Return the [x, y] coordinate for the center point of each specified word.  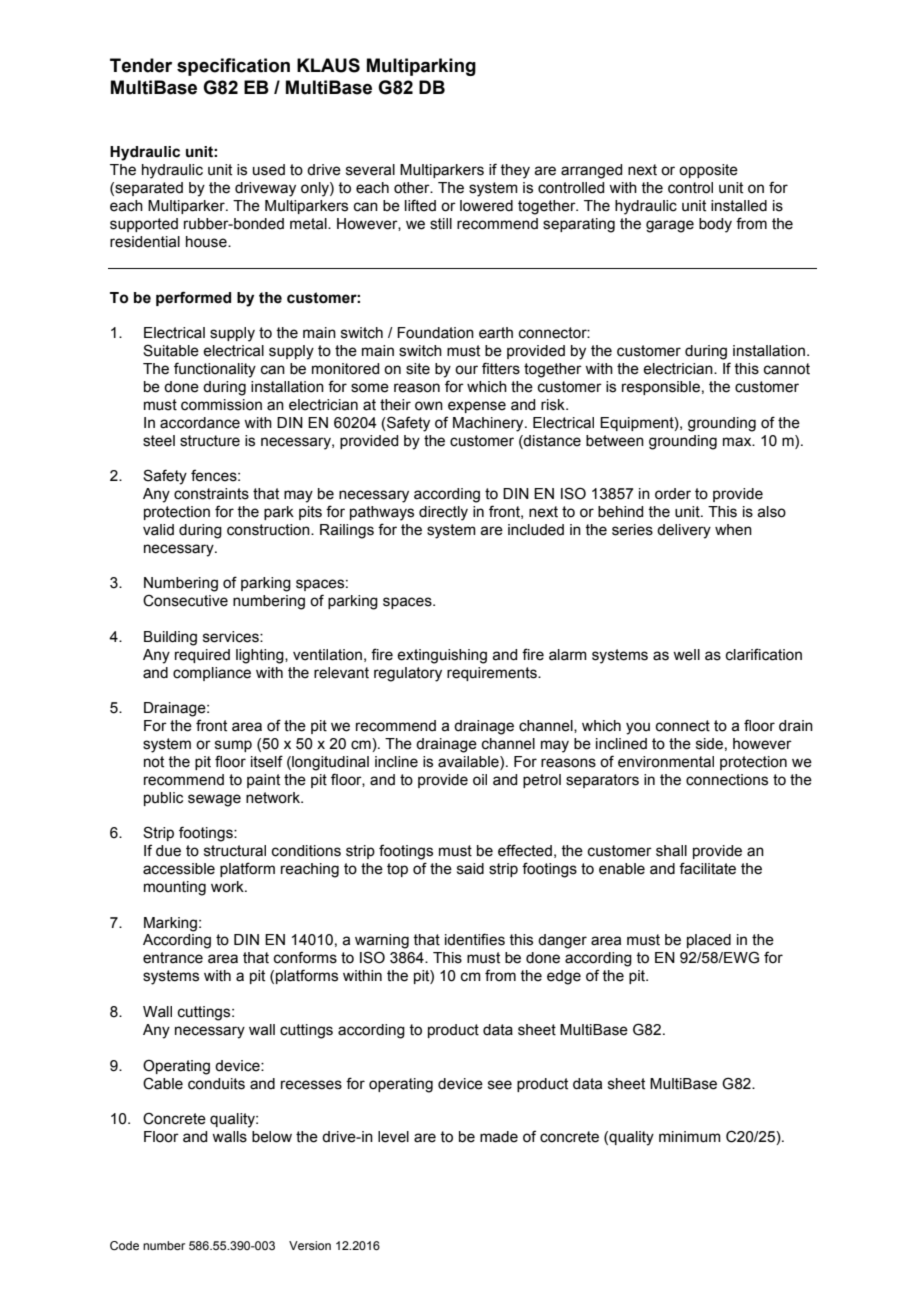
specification [233, 67]
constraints [211, 494]
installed [739, 206]
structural [235, 851]
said [470, 869]
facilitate [707, 868]
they [515, 171]
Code [124, 1245]
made [499, 1137]
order [673, 494]
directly [443, 513]
